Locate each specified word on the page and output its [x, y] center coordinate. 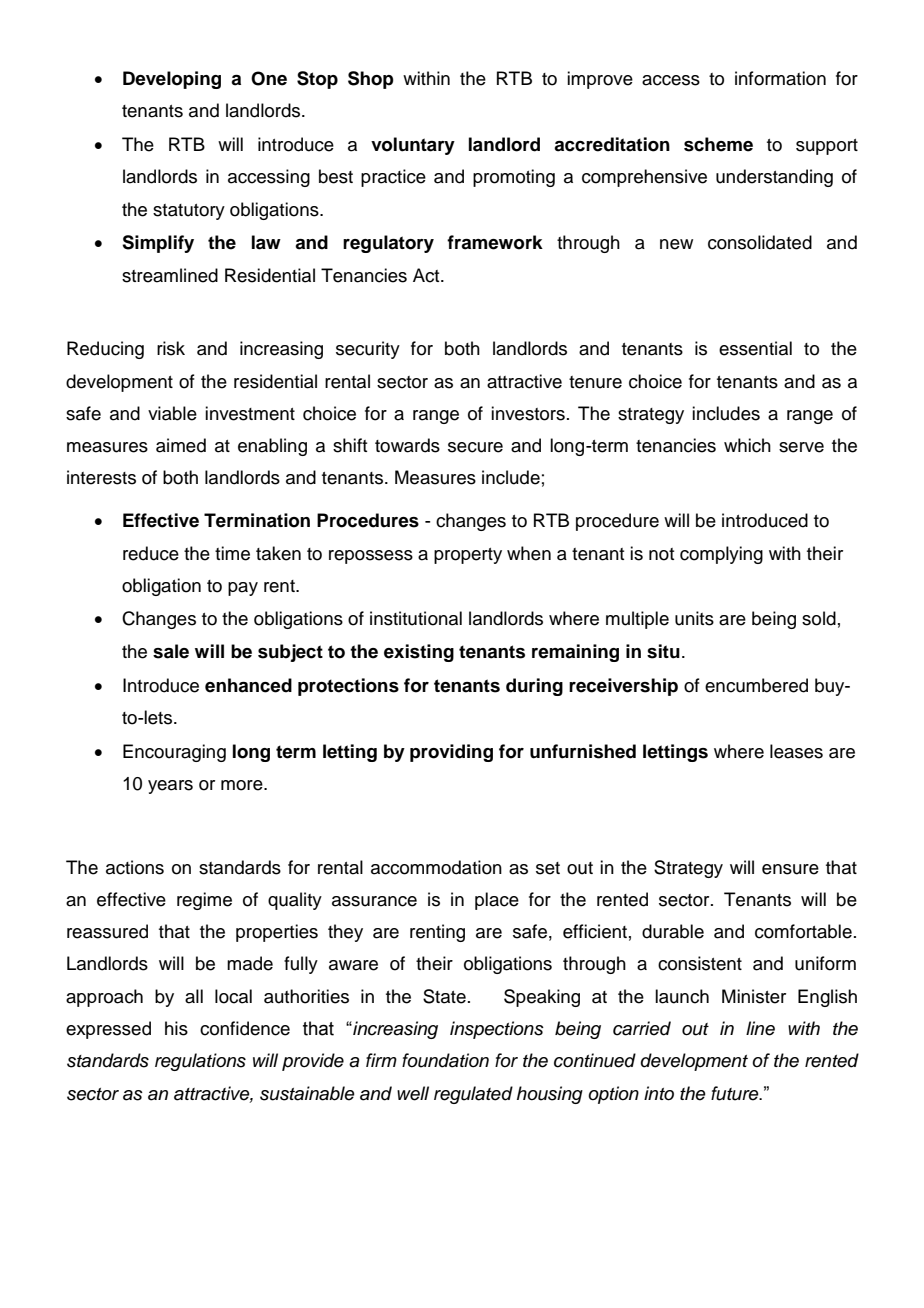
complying [721, 555]
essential [755, 348]
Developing [172, 80]
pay [243, 589]
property [468, 556]
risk [171, 348]
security [368, 350]
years [170, 787]
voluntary [413, 146]
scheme [718, 144]
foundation [445, 1060]
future [736, 1093]
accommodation [436, 867]
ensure [790, 869]
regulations [200, 1062]
